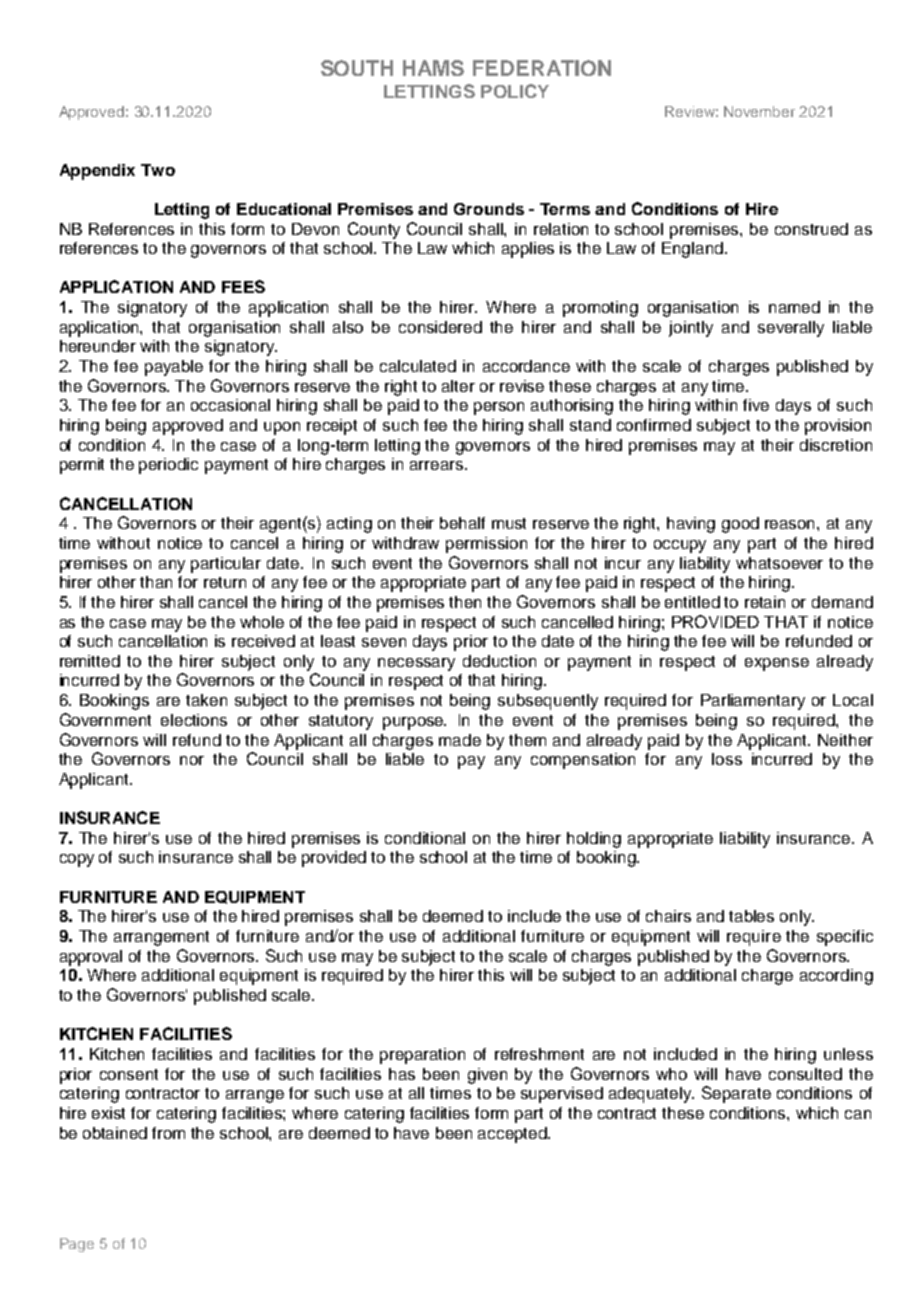  What do you see at coordinates (458, 386) in the screenshot?
I see `alter` at bounding box center [458, 386].
